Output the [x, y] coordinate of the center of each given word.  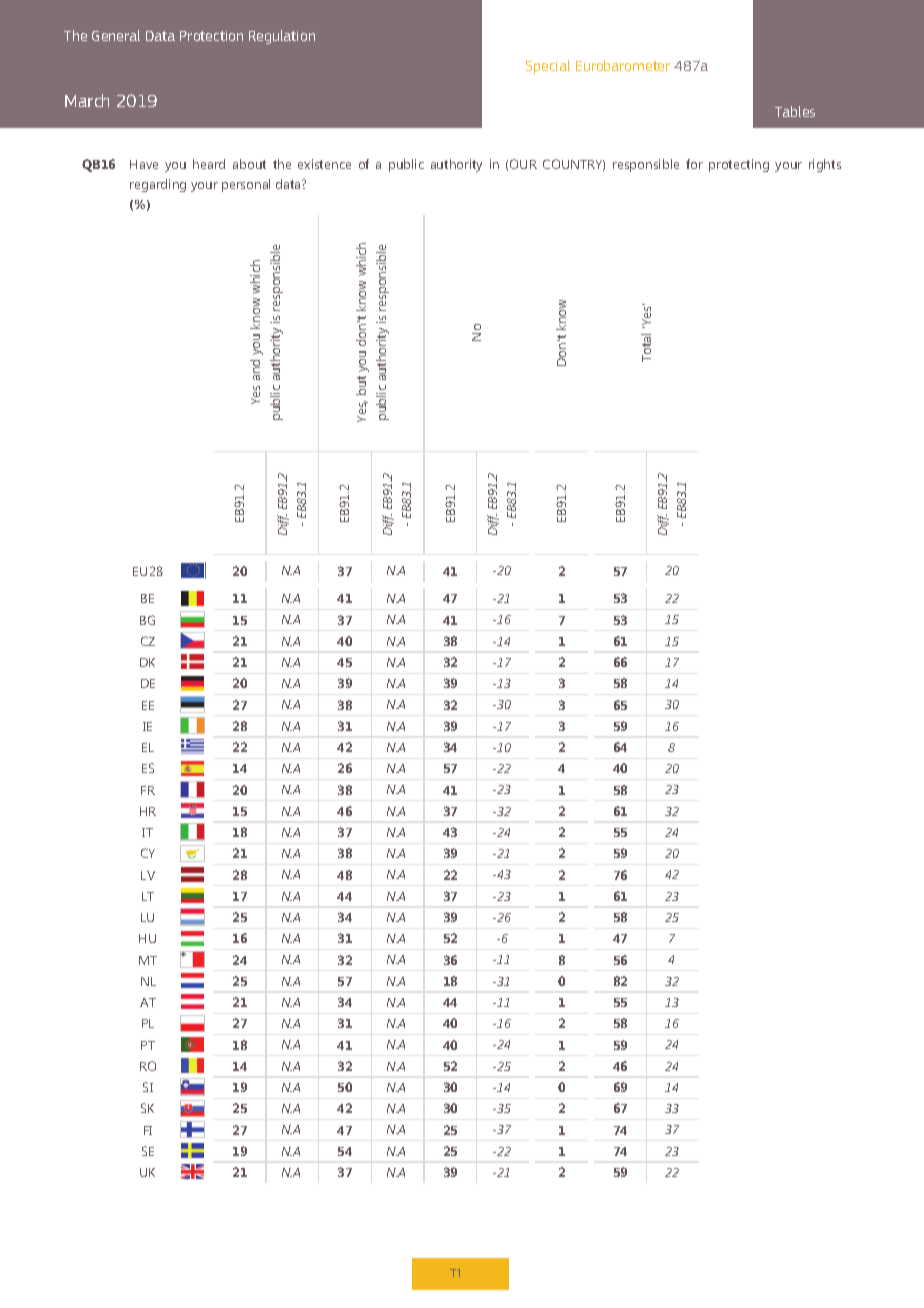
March [87, 100]
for [694, 164]
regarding [158, 185]
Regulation [282, 37]
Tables [795, 111]
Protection [211, 36]
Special [548, 67]
